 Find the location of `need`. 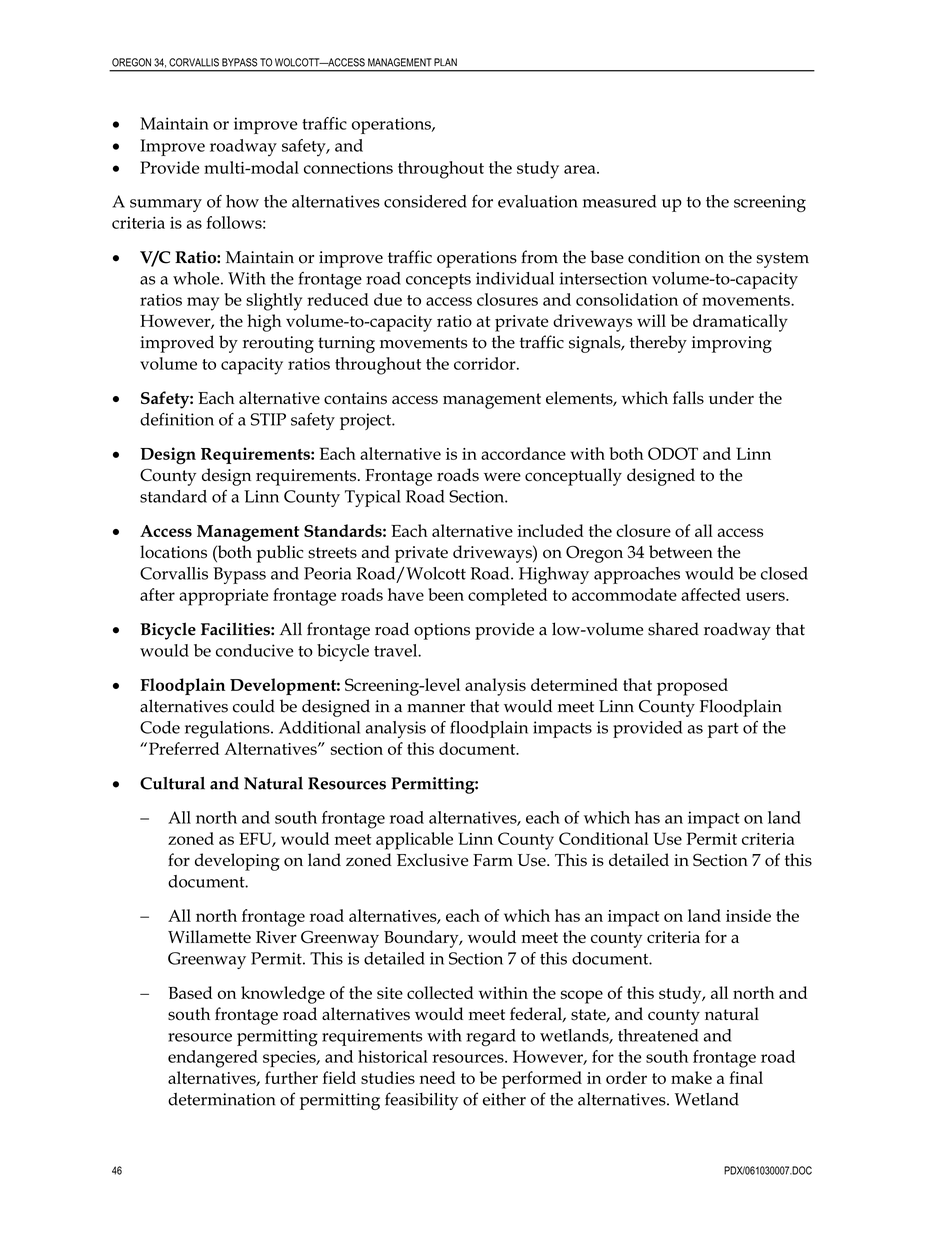

need is located at coordinates (438, 1077).
